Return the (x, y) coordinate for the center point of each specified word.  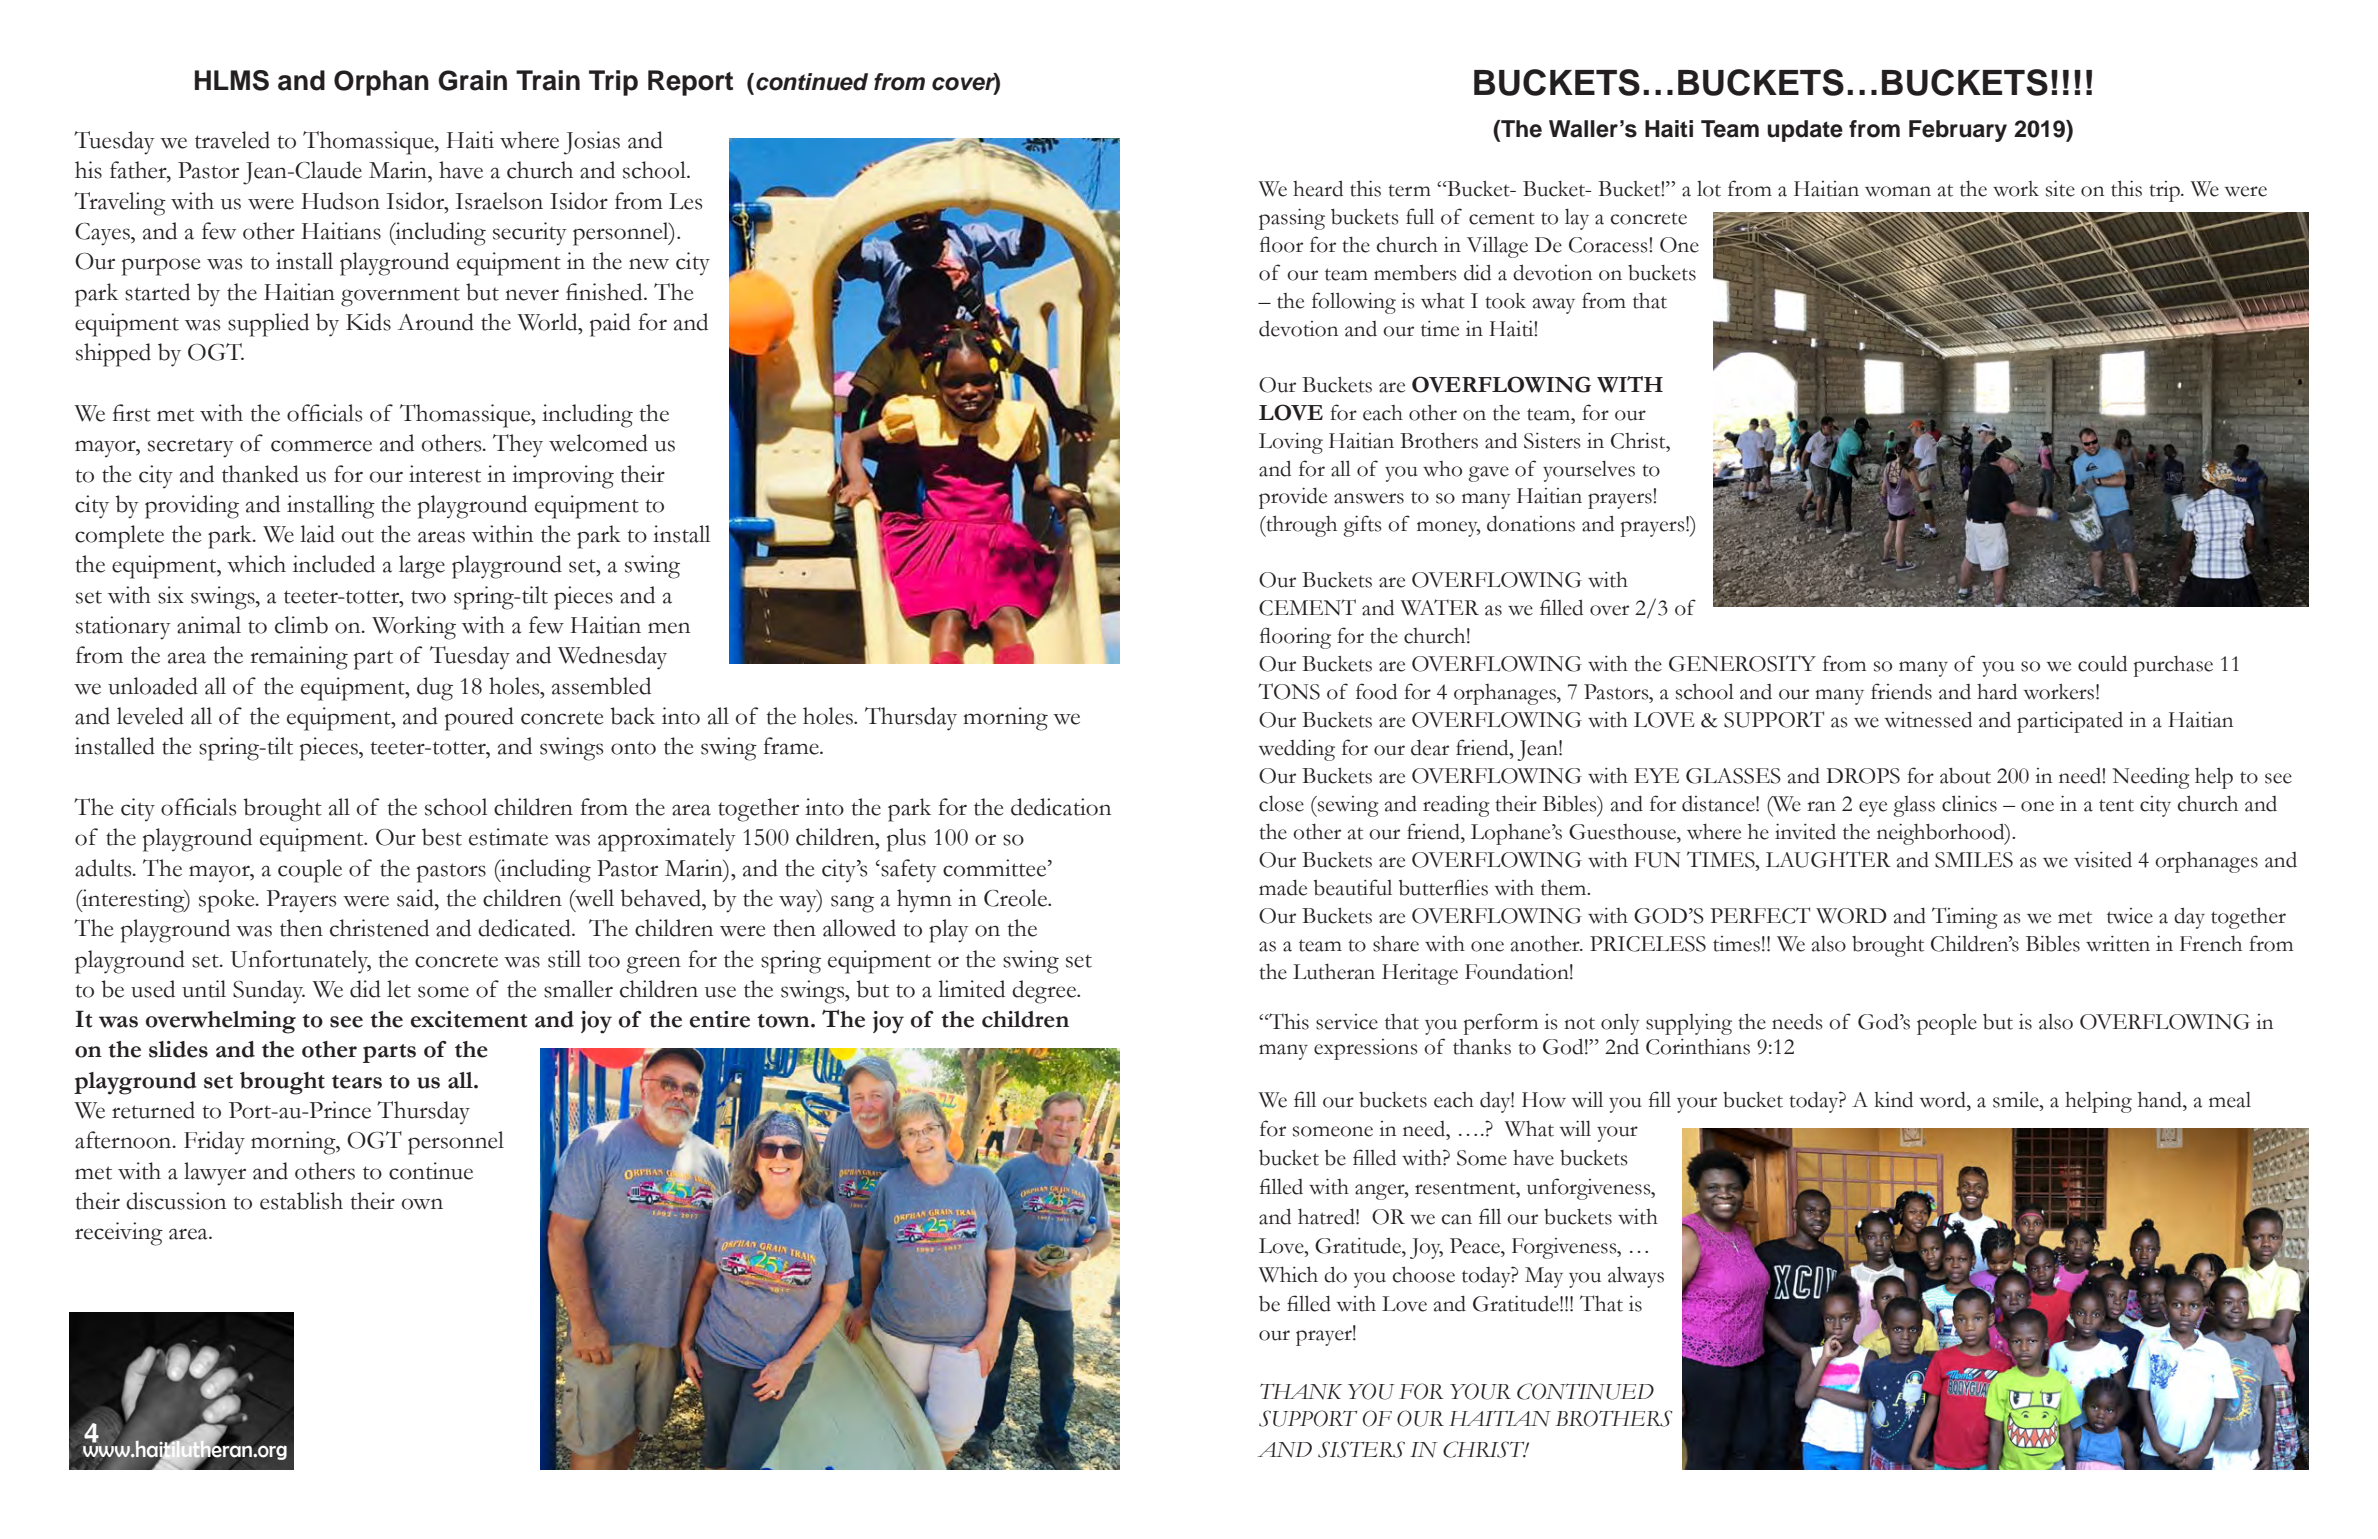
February (1958, 131)
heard (1318, 188)
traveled (232, 140)
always (1636, 1277)
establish (301, 1201)
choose (1424, 1274)
